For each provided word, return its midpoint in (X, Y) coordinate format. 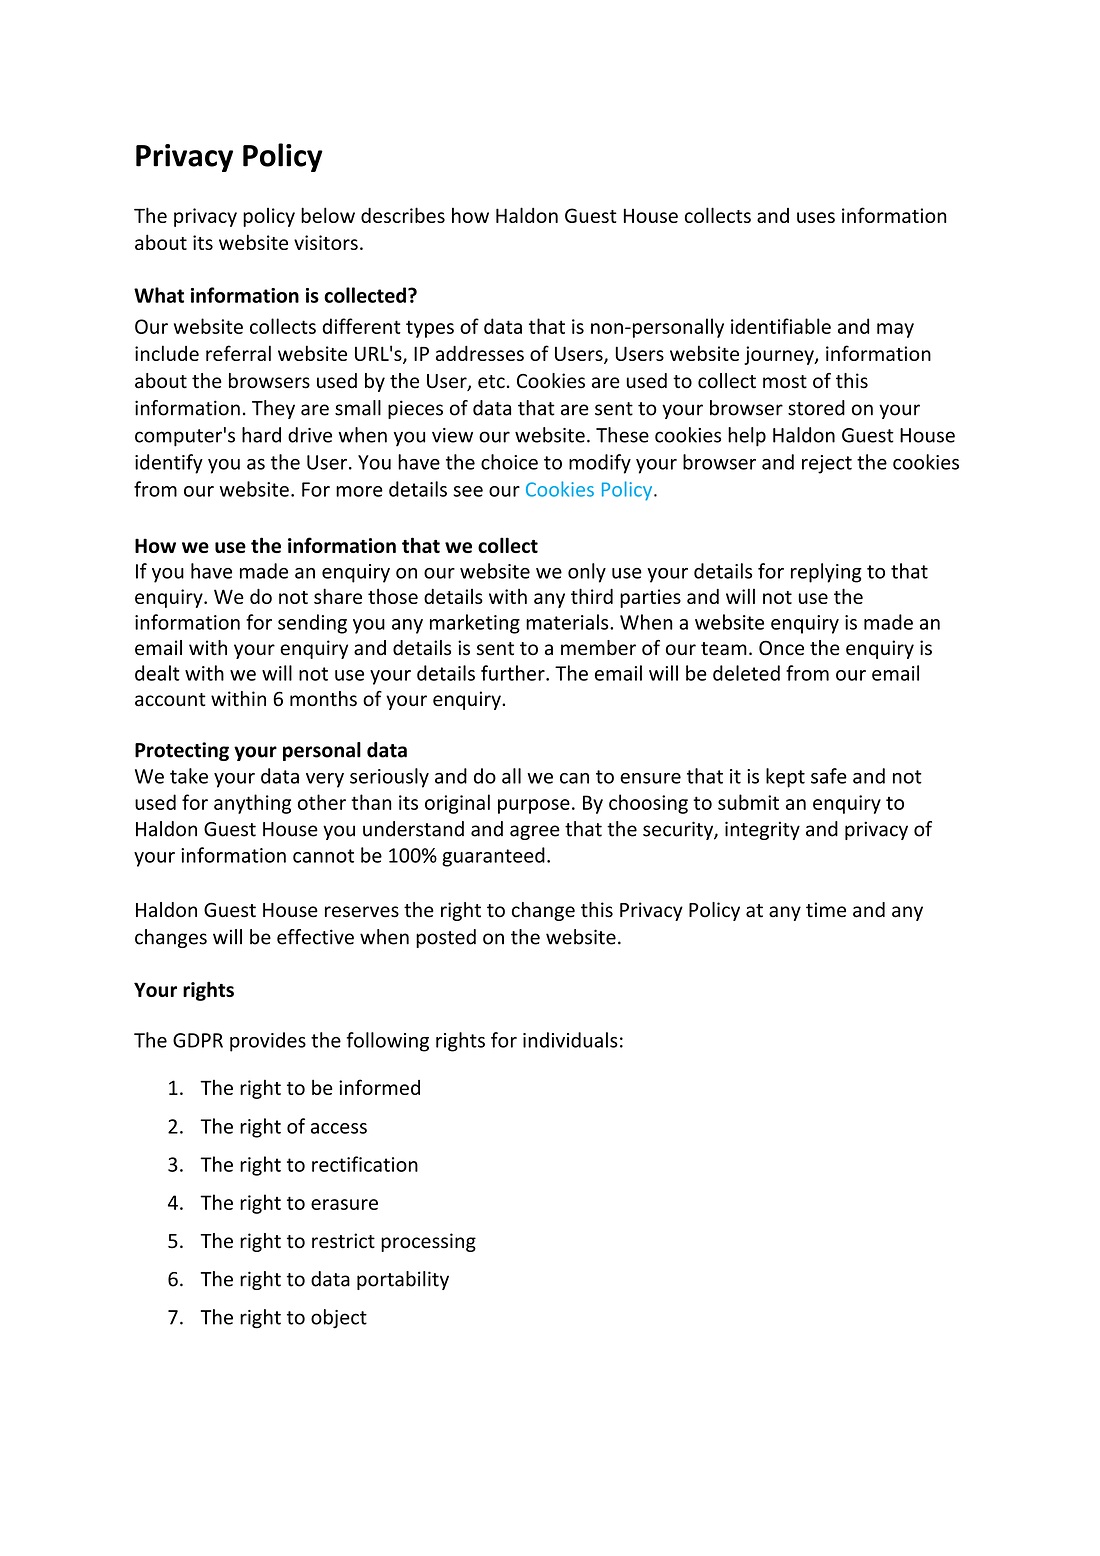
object (339, 1319)
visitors (326, 242)
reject (827, 464)
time (826, 910)
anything (252, 804)
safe (829, 776)
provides (268, 1042)
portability (403, 1280)
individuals (570, 1040)
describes (403, 215)
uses (816, 217)
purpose (534, 806)
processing (428, 1242)
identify (169, 464)
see (468, 491)
